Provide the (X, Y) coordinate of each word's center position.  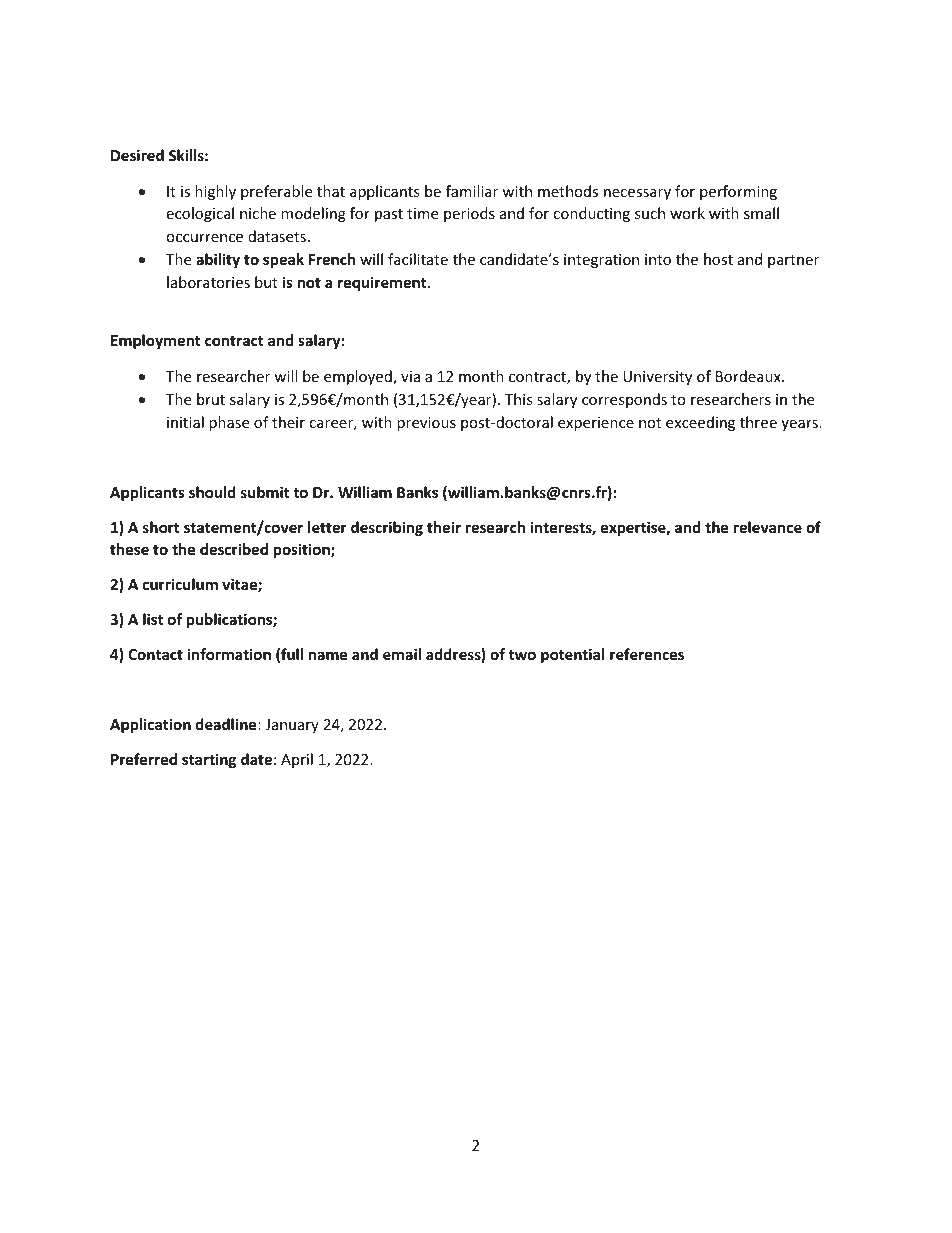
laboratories (208, 282)
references (647, 654)
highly (215, 192)
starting (209, 760)
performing (738, 192)
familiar (472, 191)
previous (426, 424)
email (402, 654)
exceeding (700, 423)
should (212, 492)
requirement (383, 283)
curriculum (180, 584)
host (718, 259)
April (297, 760)
